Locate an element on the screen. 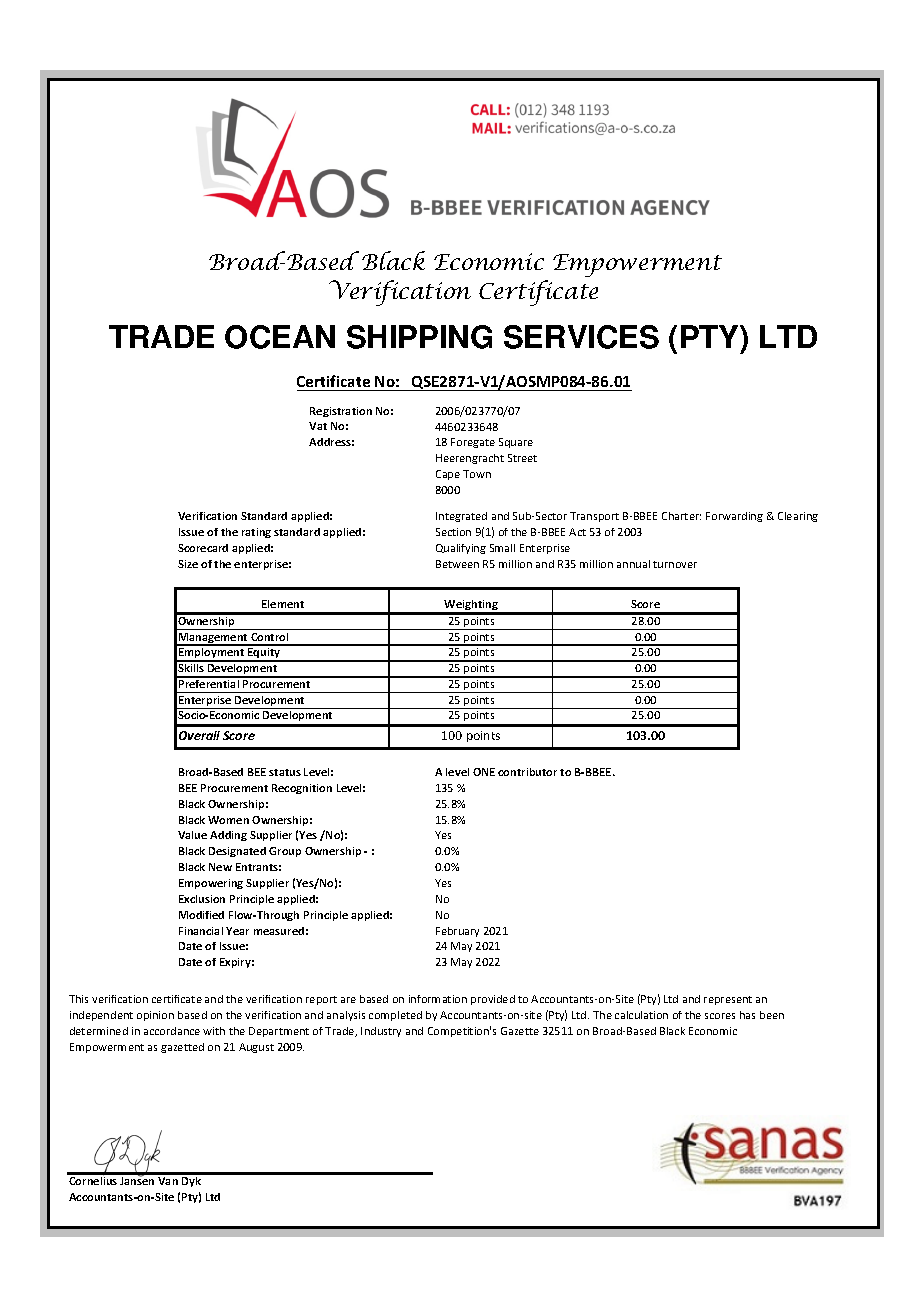 This screenshot has width=924, height=1308. Size is located at coordinates (188, 564).
